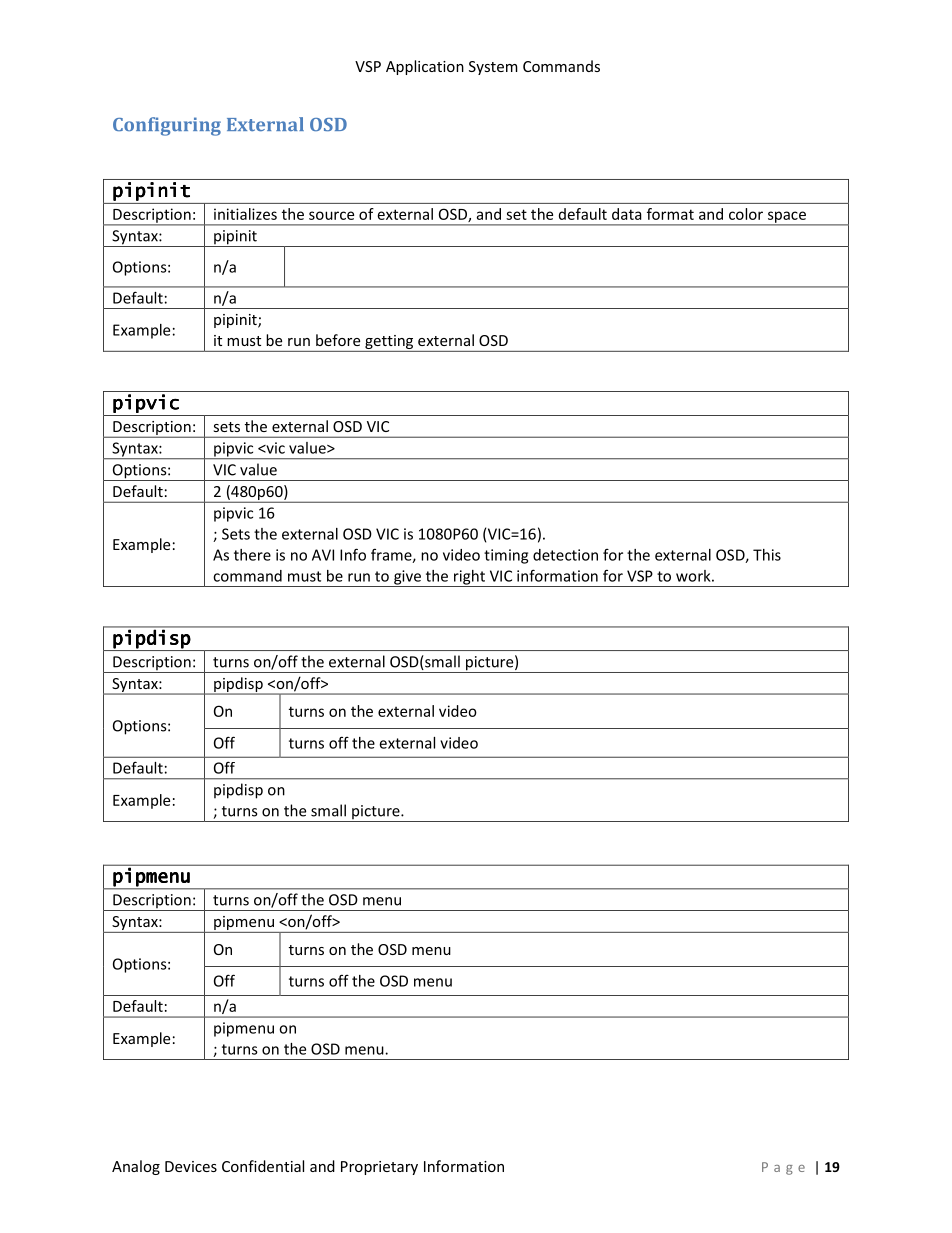 The width and height of the image is (952, 1233). Describe the element at coordinates (746, 214) in the image. I see `color` at that location.
